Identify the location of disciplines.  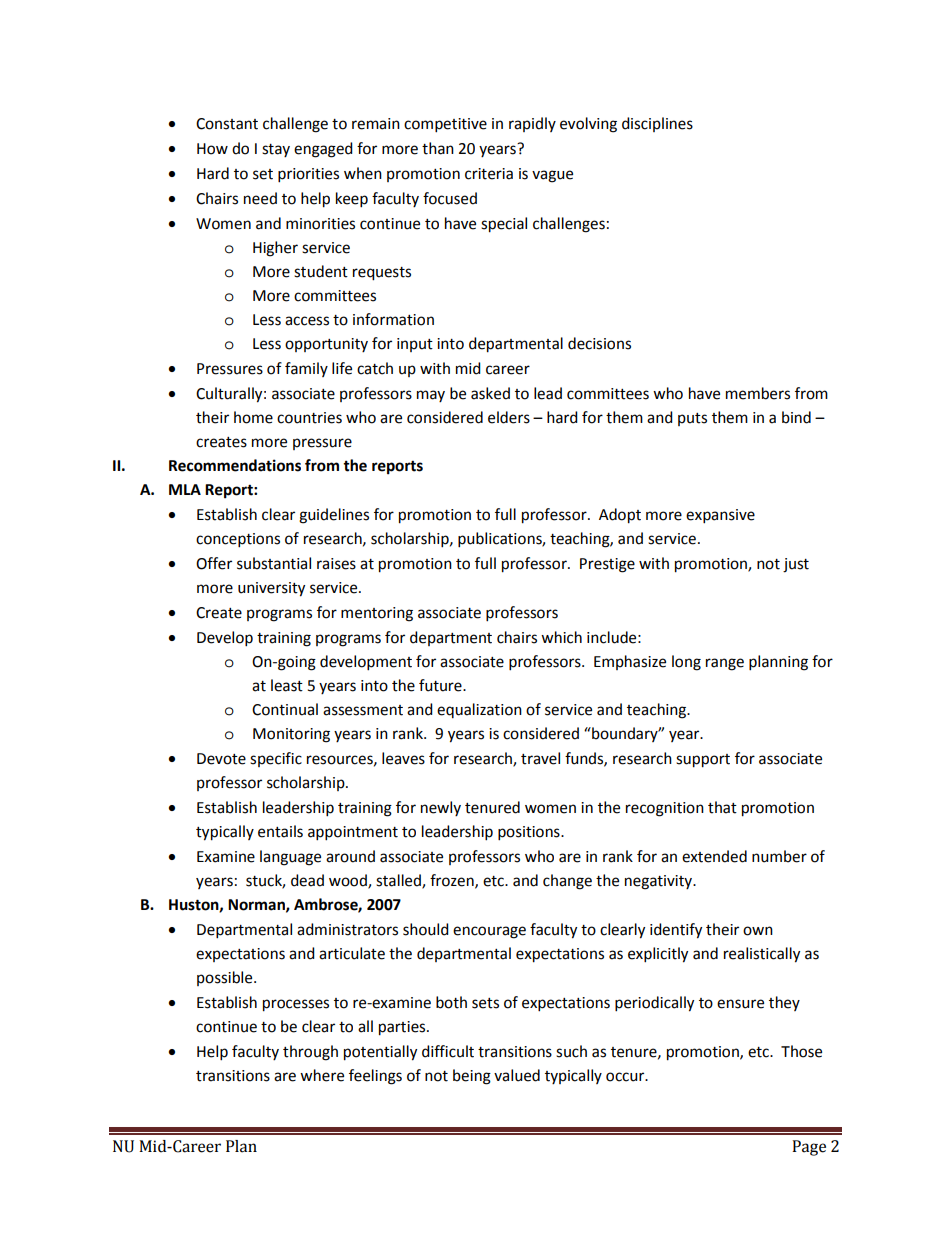
(657, 124).
